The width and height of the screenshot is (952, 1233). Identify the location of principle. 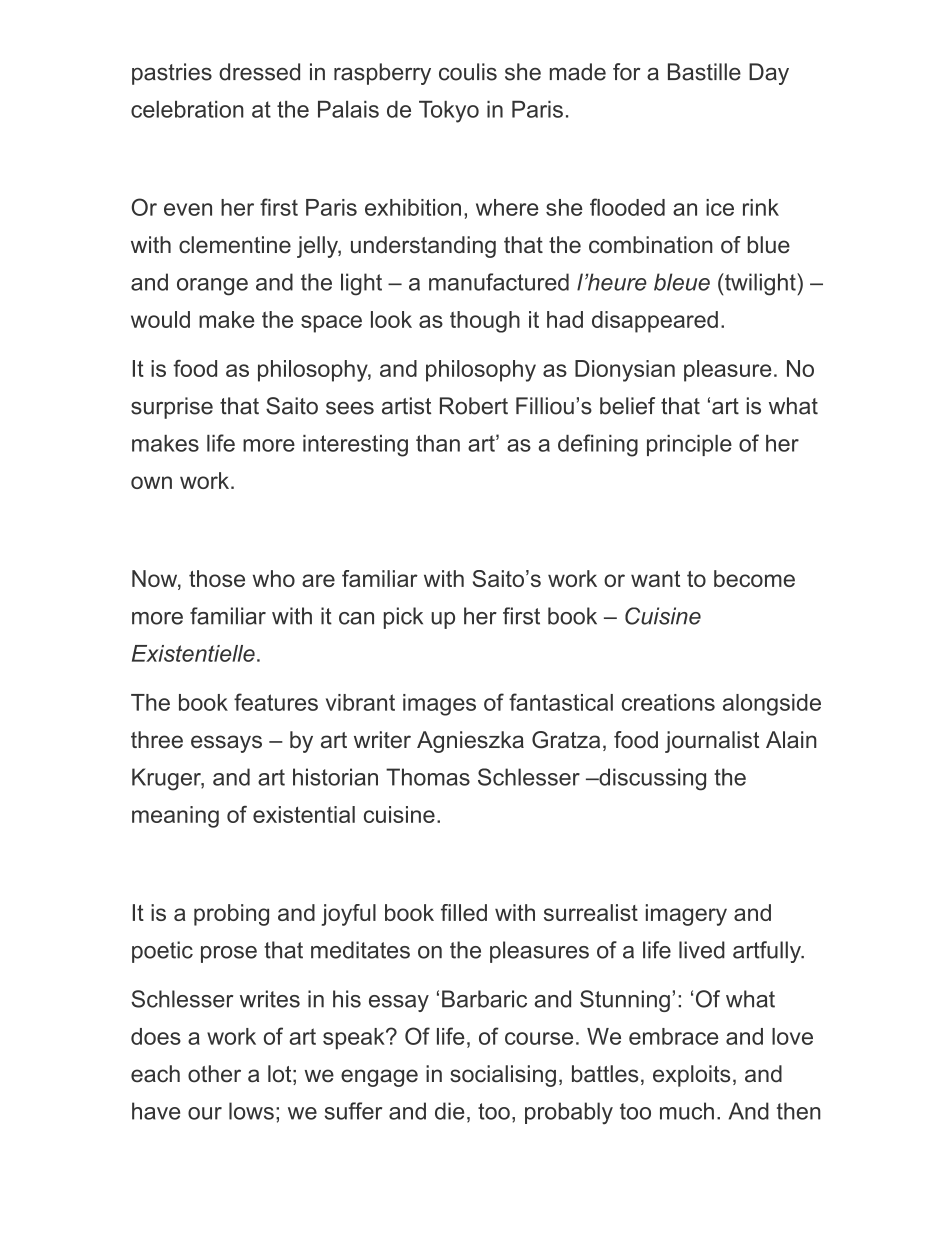
(689, 445).
